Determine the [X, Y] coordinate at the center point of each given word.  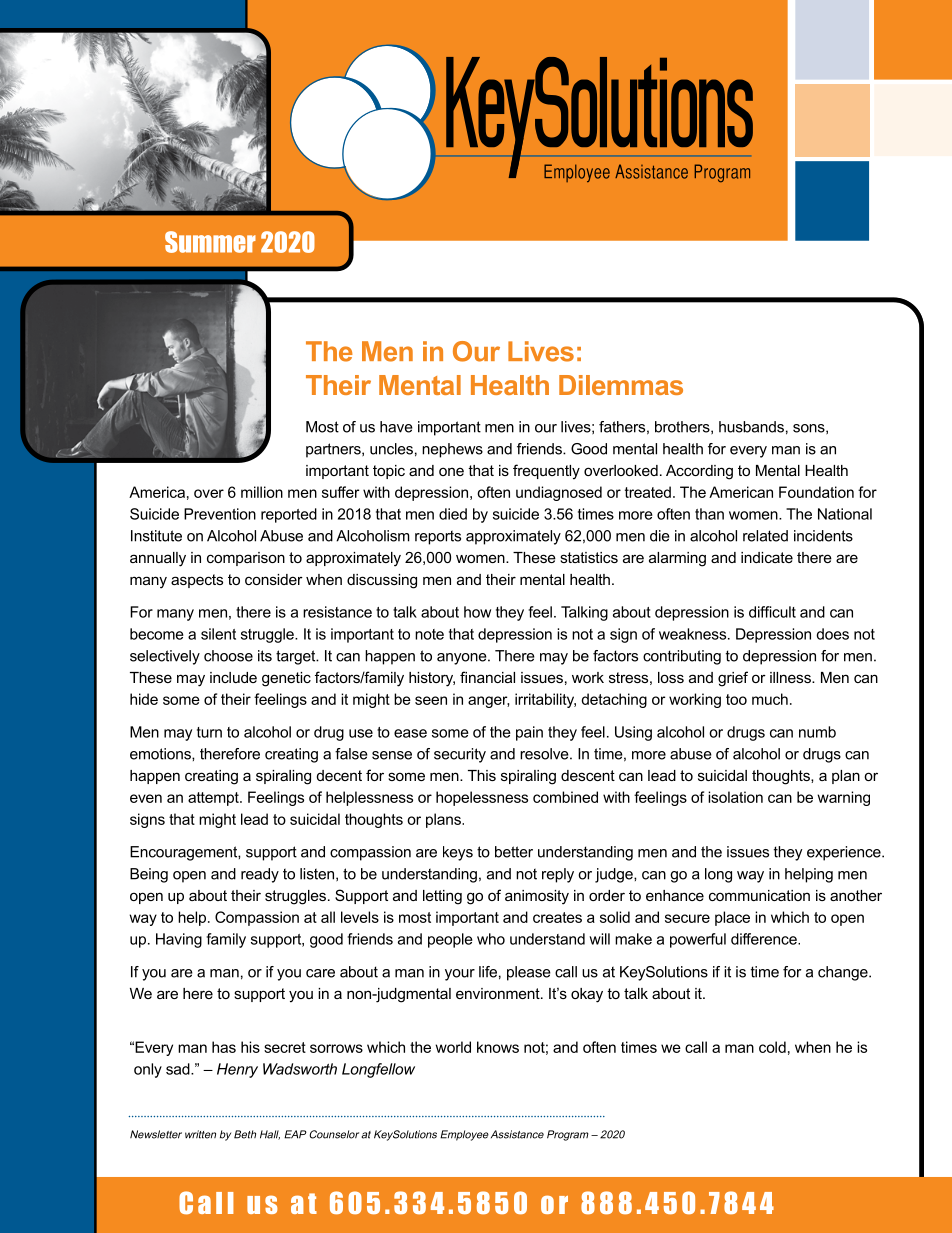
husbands [751, 427]
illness [791, 677]
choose [228, 656]
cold [772, 1047]
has [224, 1047]
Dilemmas [621, 385]
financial [487, 677]
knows [498, 1047]
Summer [210, 242]
